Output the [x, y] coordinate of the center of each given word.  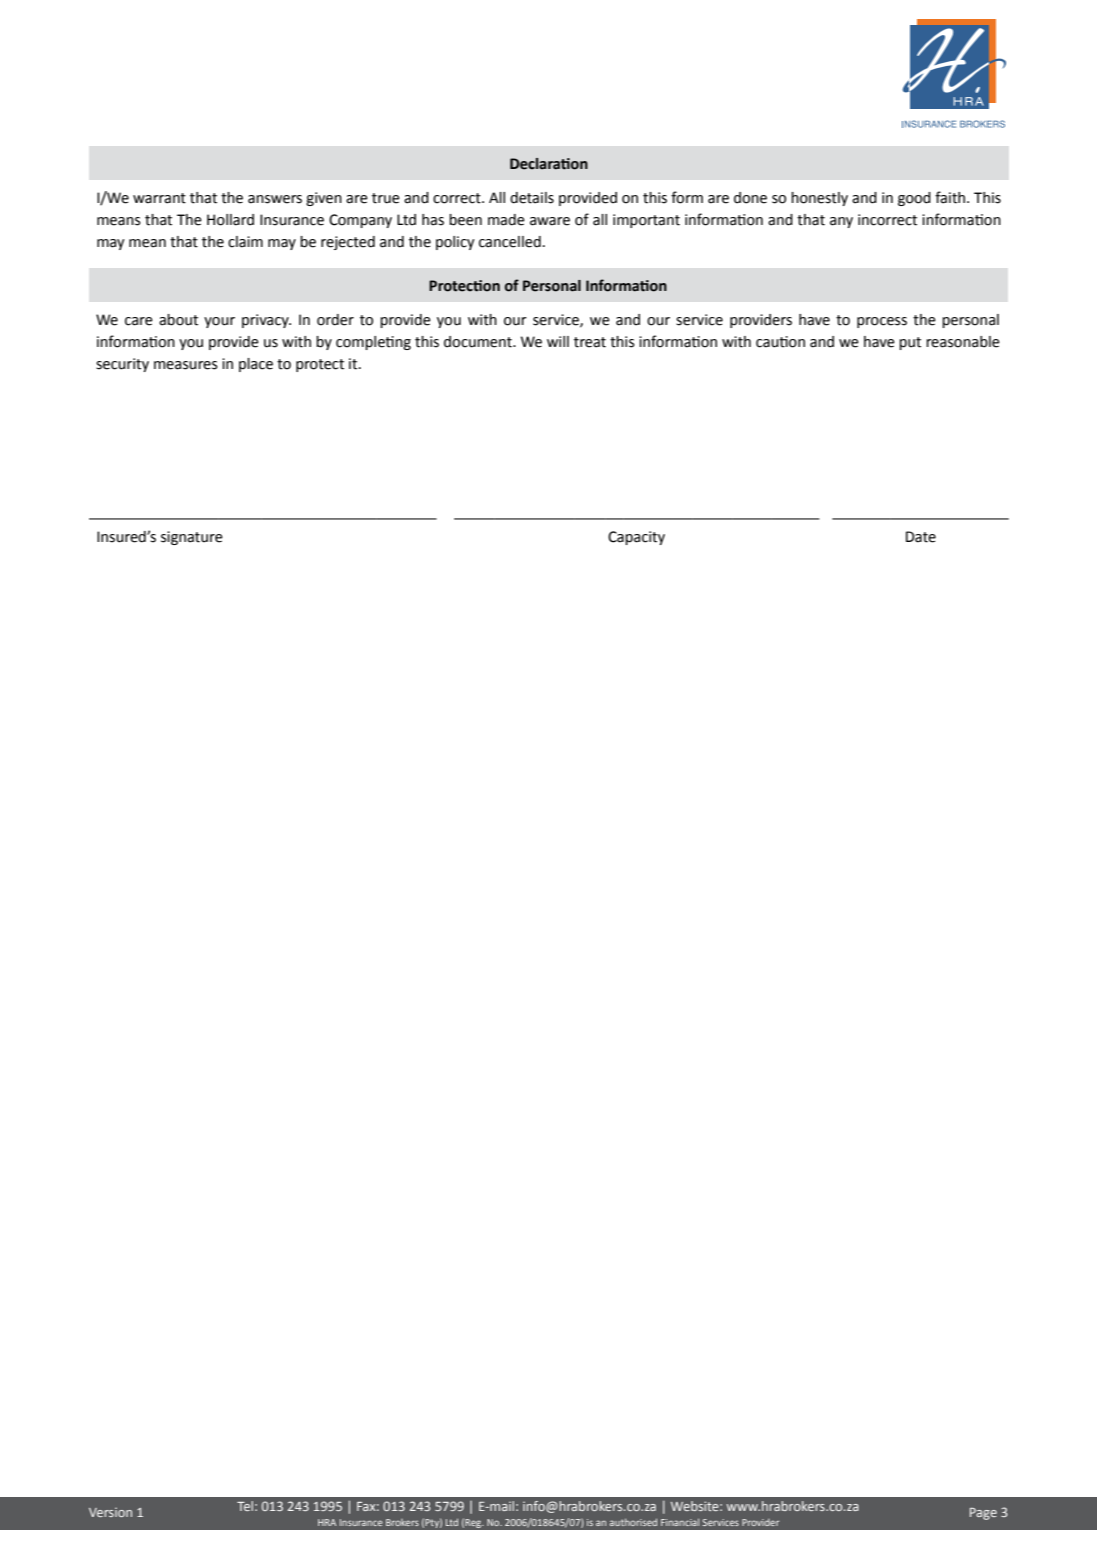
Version [110, 1512]
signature [192, 538]
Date [921, 537]
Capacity [636, 538]
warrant [159, 198]
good [914, 199]
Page [983, 1514]
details [532, 198]
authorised [633, 1522]
